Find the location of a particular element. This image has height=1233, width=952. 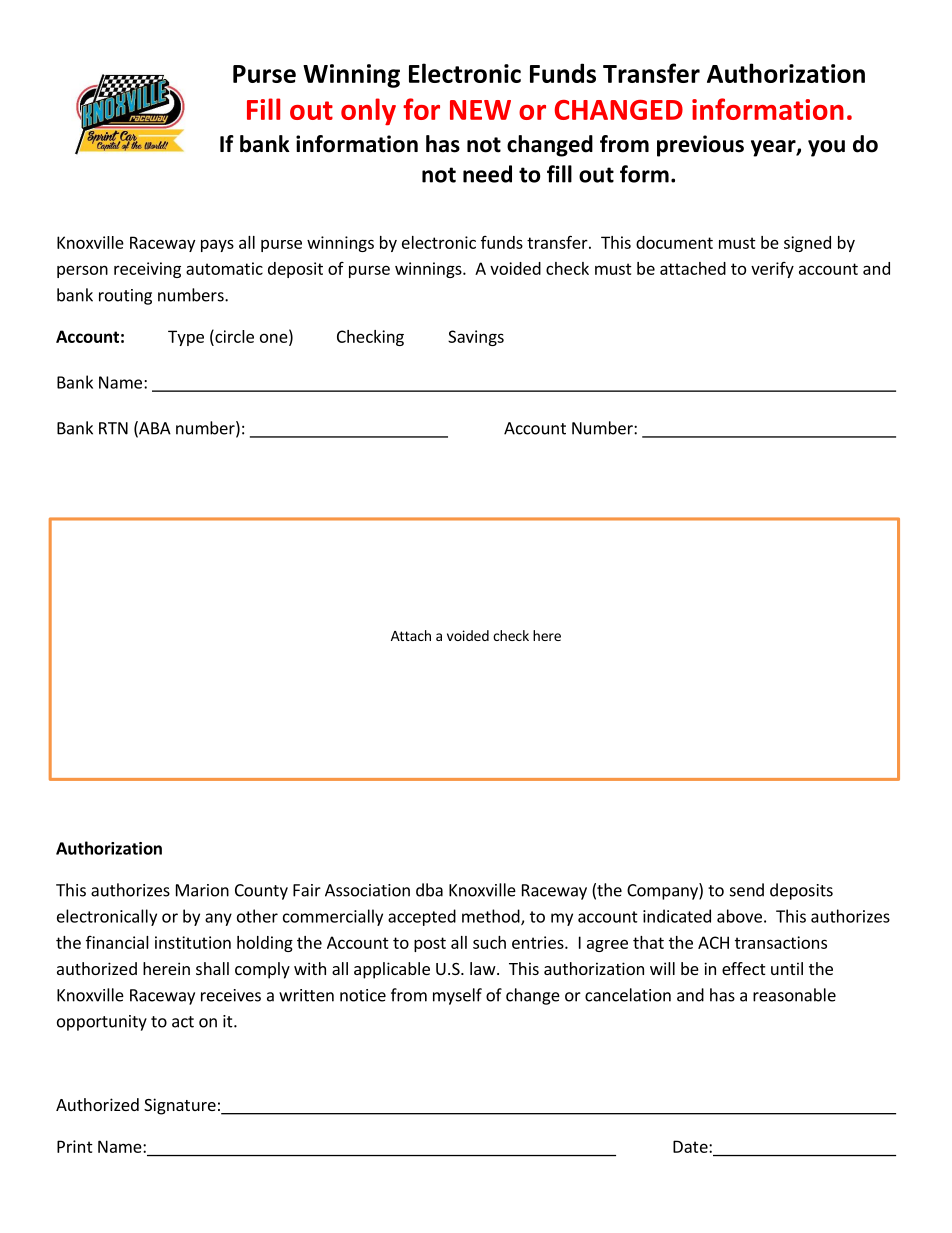

send is located at coordinates (747, 890).
